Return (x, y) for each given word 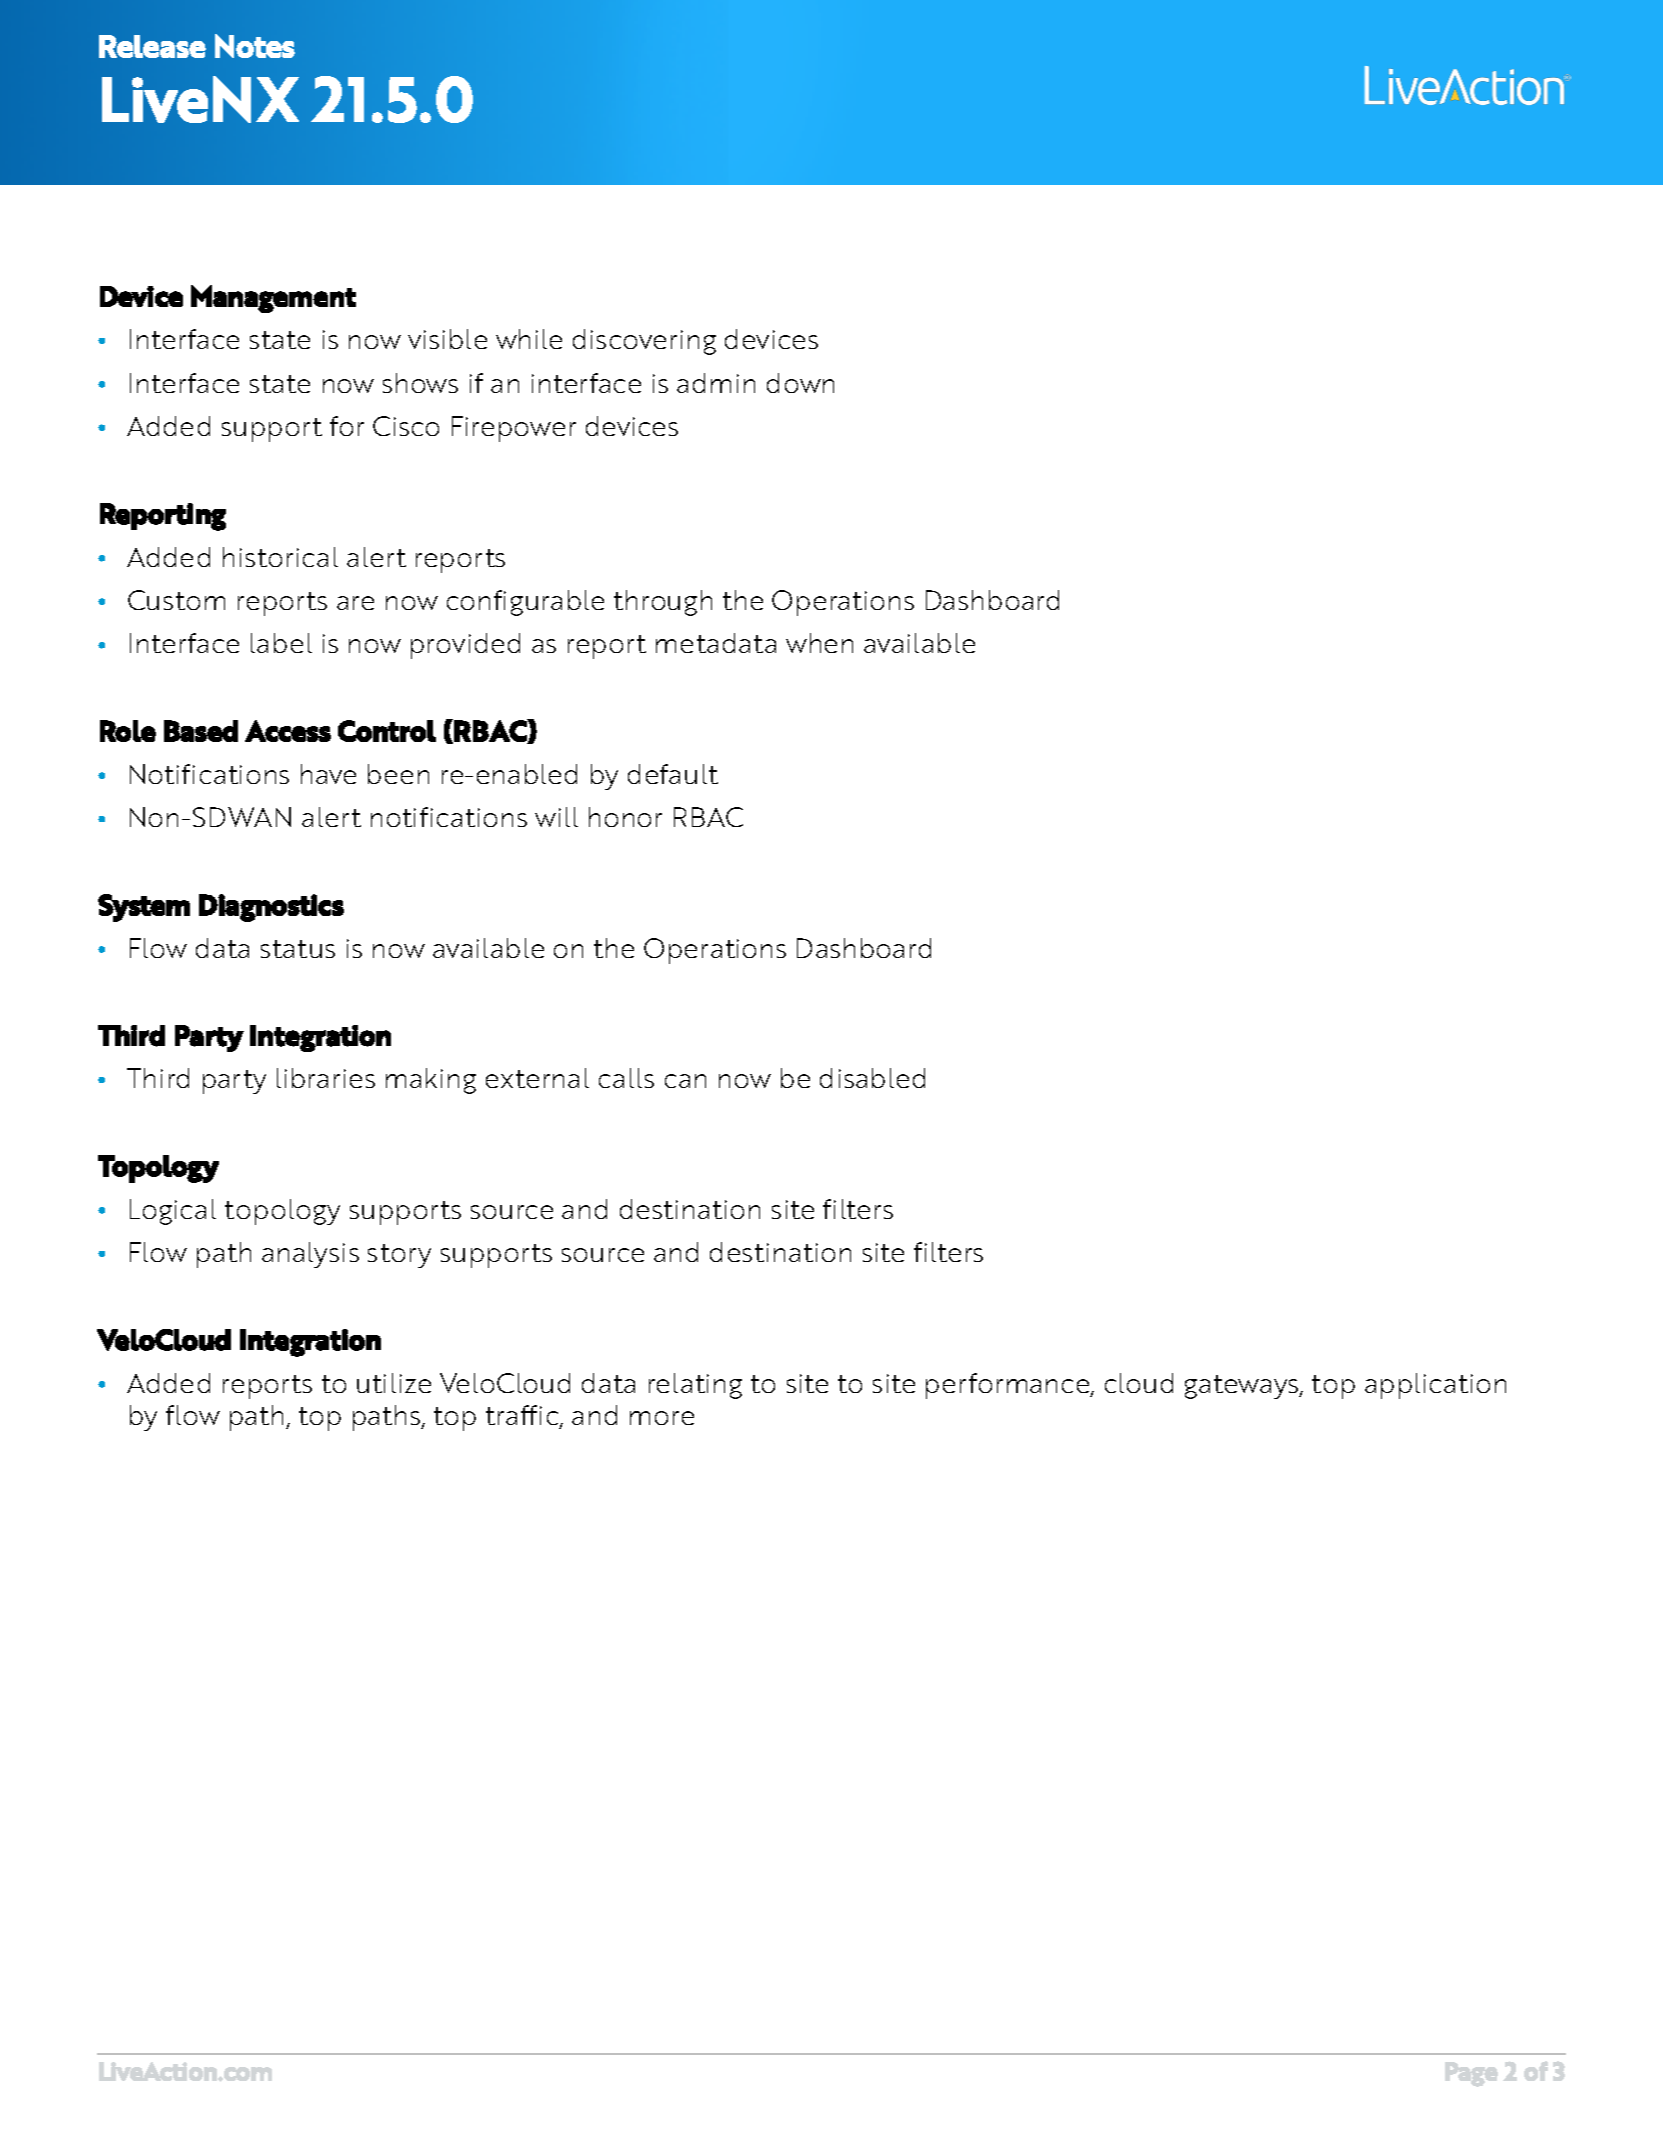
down (800, 383)
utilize (394, 1383)
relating (695, 1386)
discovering (644, 342)
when (819, 643)
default (673, 774)
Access (288, 731)
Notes (255, 46)
